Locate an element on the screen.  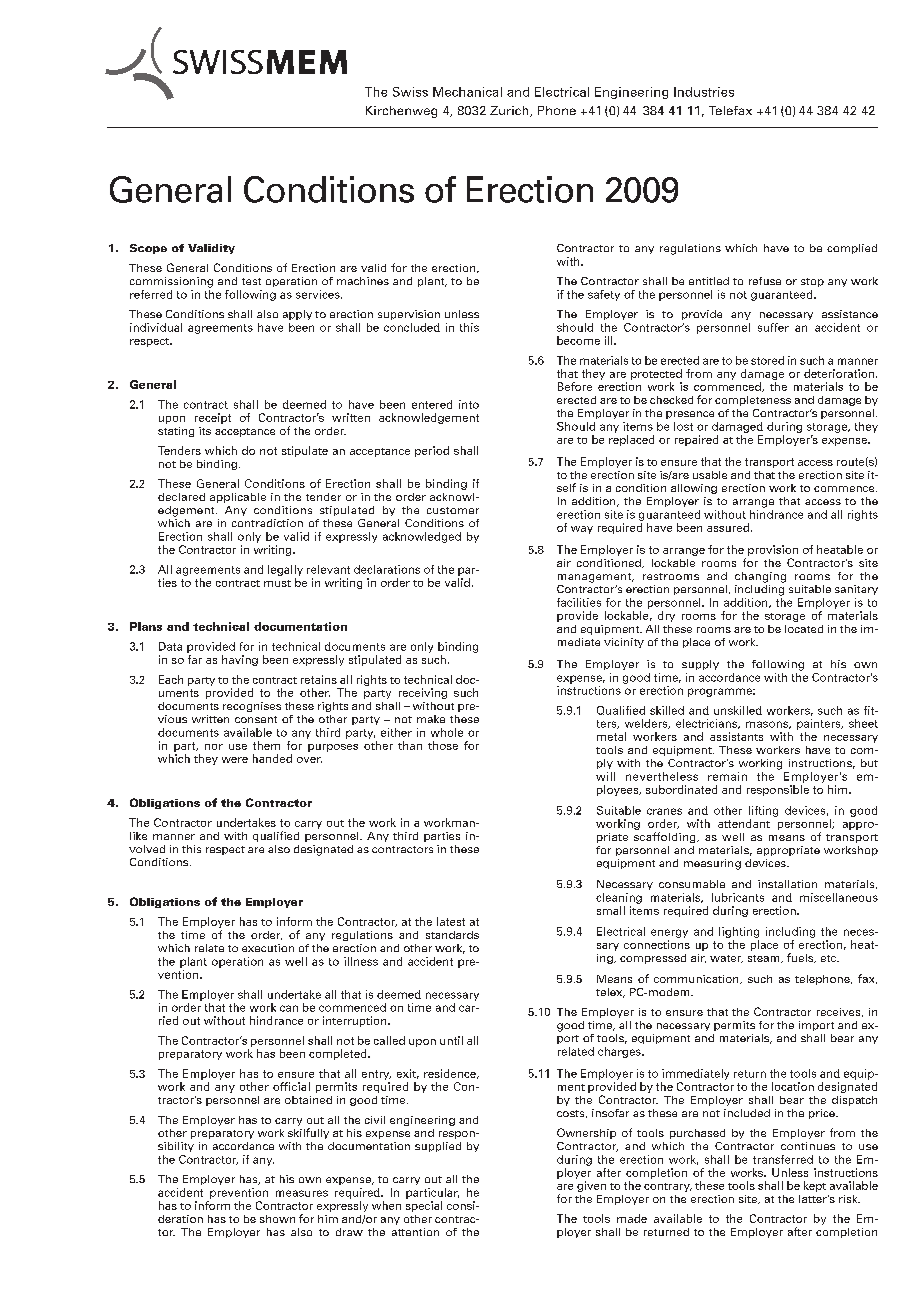
receiving is located at coordinates (423, 693).
